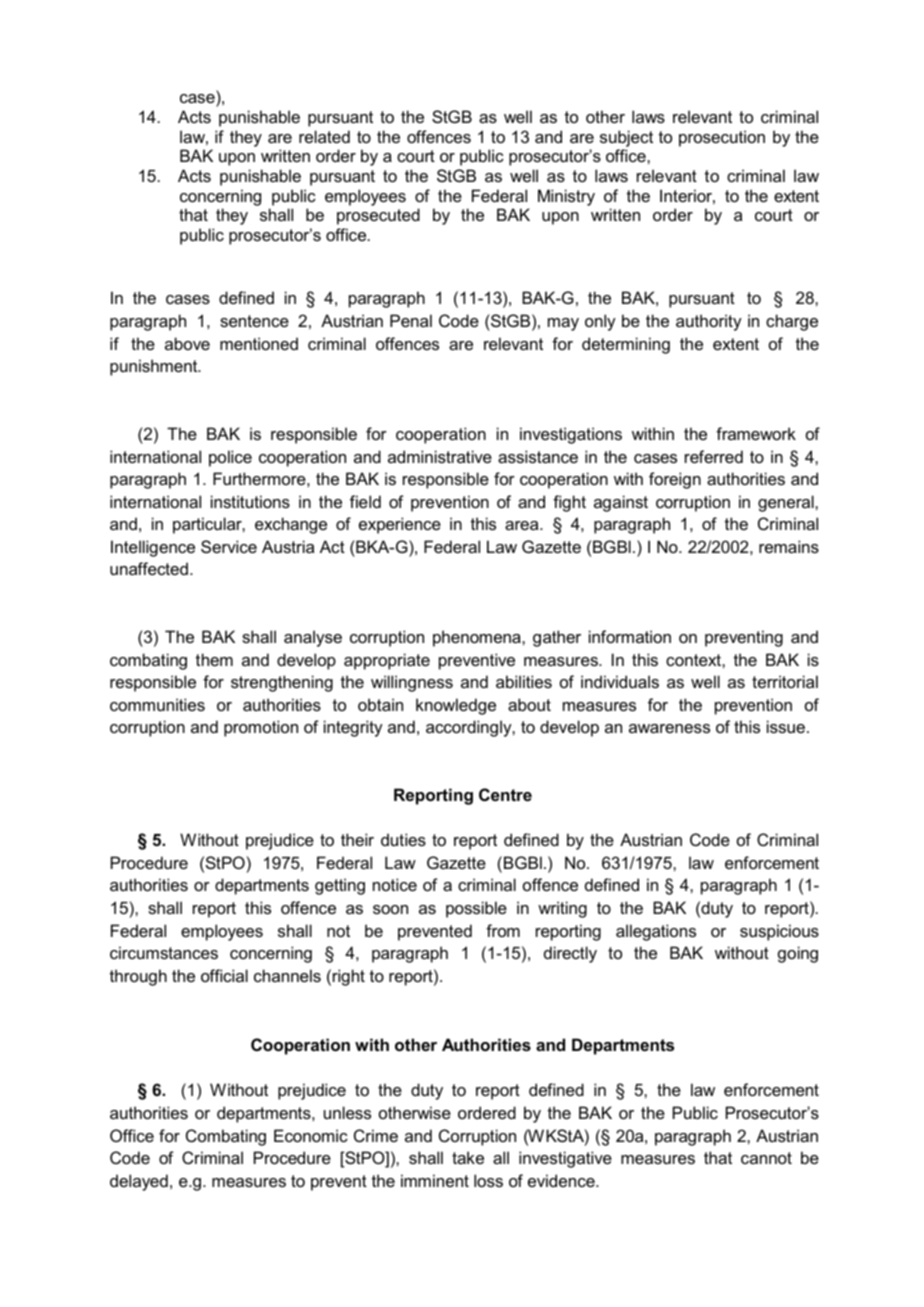  Describe the element at coordinates (566, 197) in the document. I see `Ministry` at that location.
